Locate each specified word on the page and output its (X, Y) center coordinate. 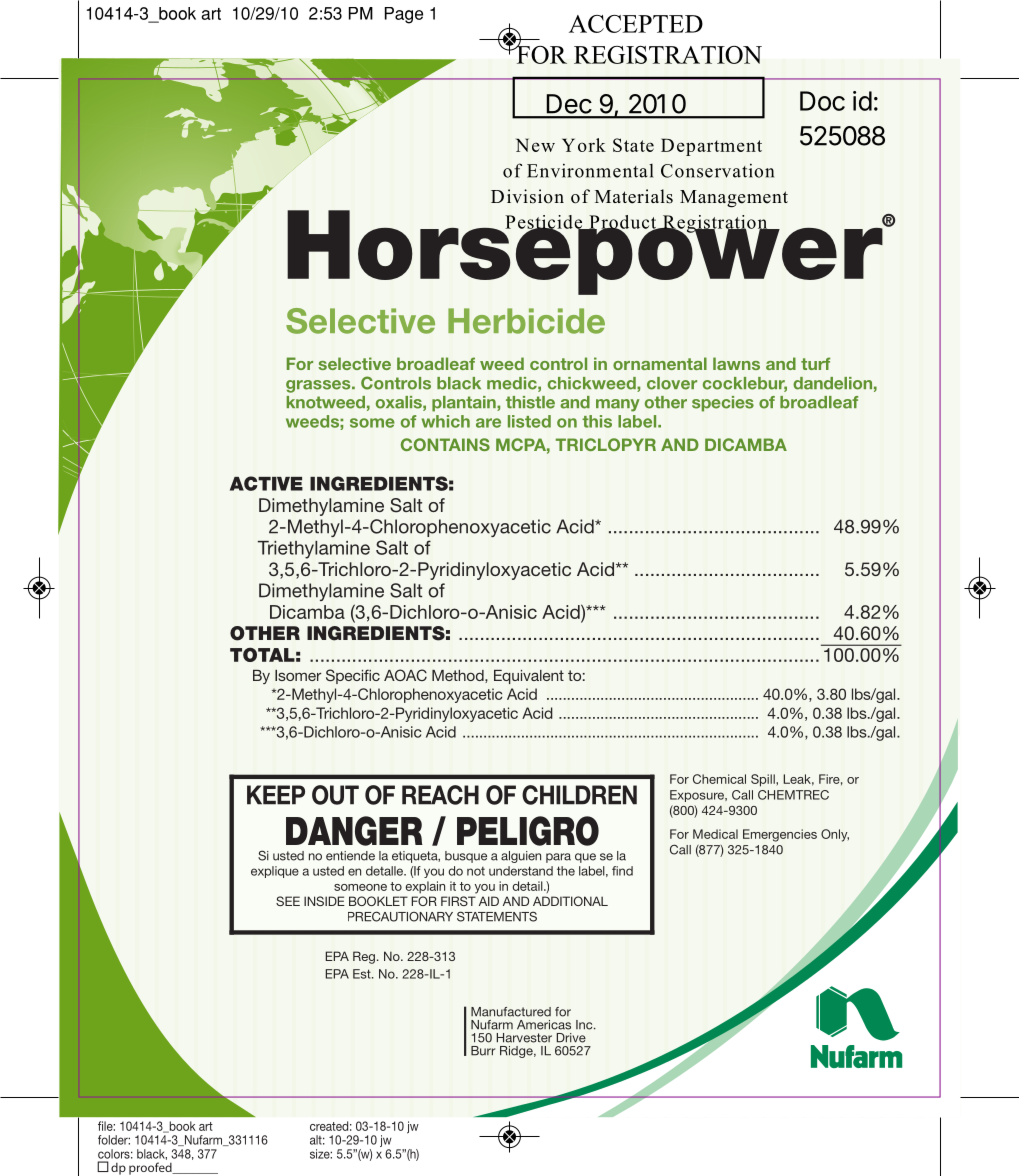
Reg (364, 957)
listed (529, 421)
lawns (736, 363)
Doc (822, 101)
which (445, 421)
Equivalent (529, 677)
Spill (764, 780)
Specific (353, 676)
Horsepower (586, 252)
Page (404, 15)
